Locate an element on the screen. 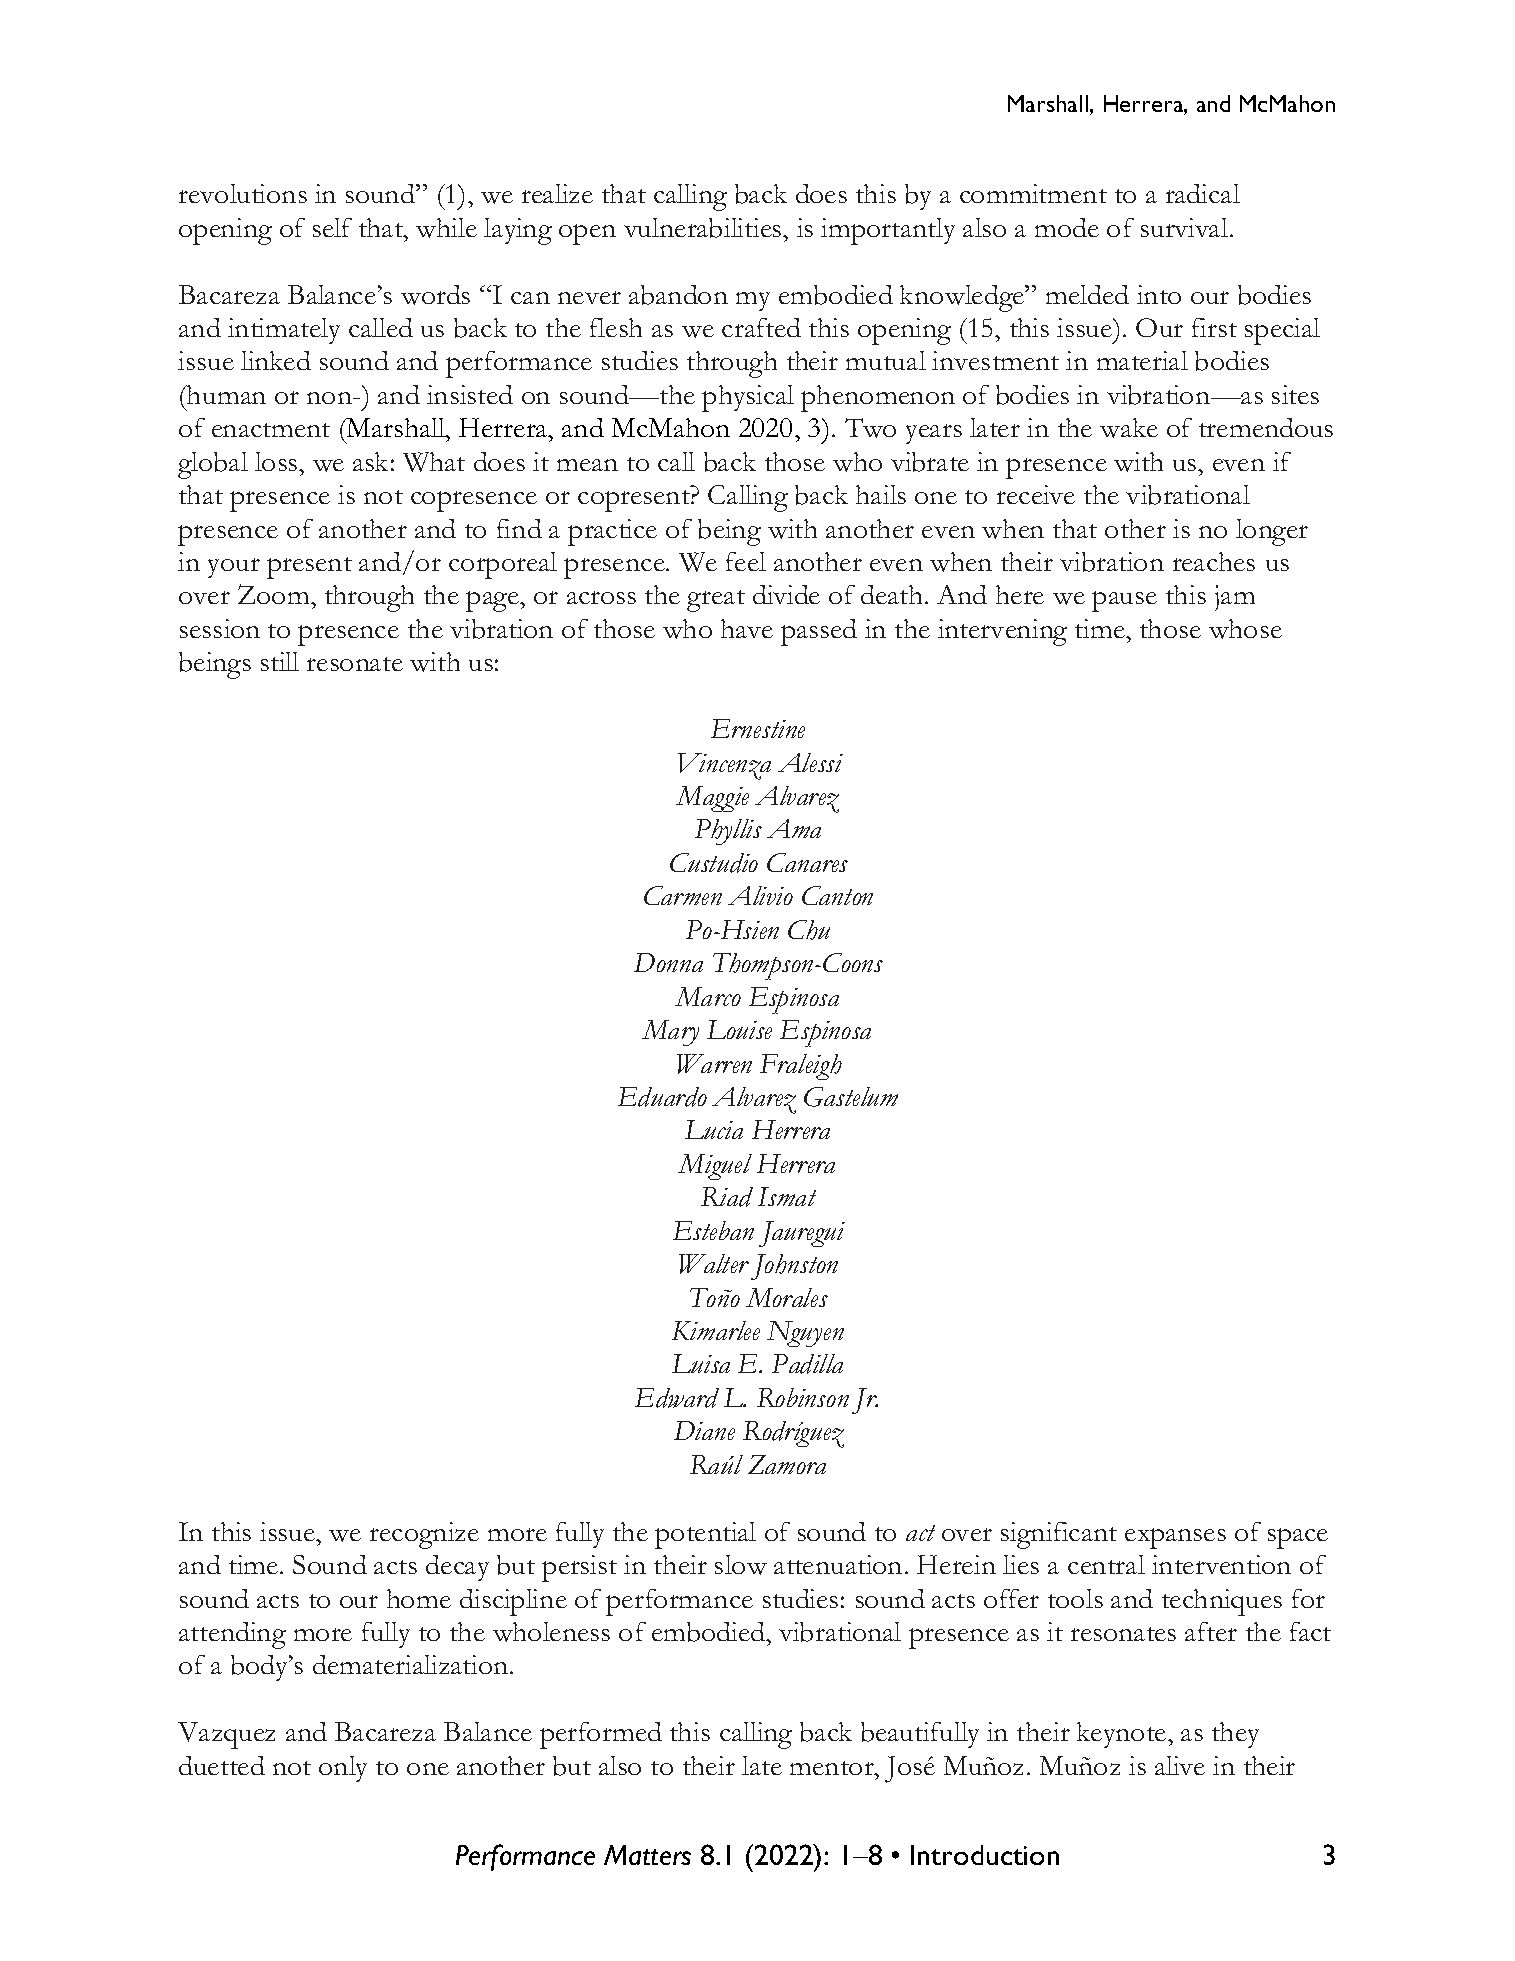 This screenshot has height=1961, width=1515. mentor is located at coordinates (833, 1768).
